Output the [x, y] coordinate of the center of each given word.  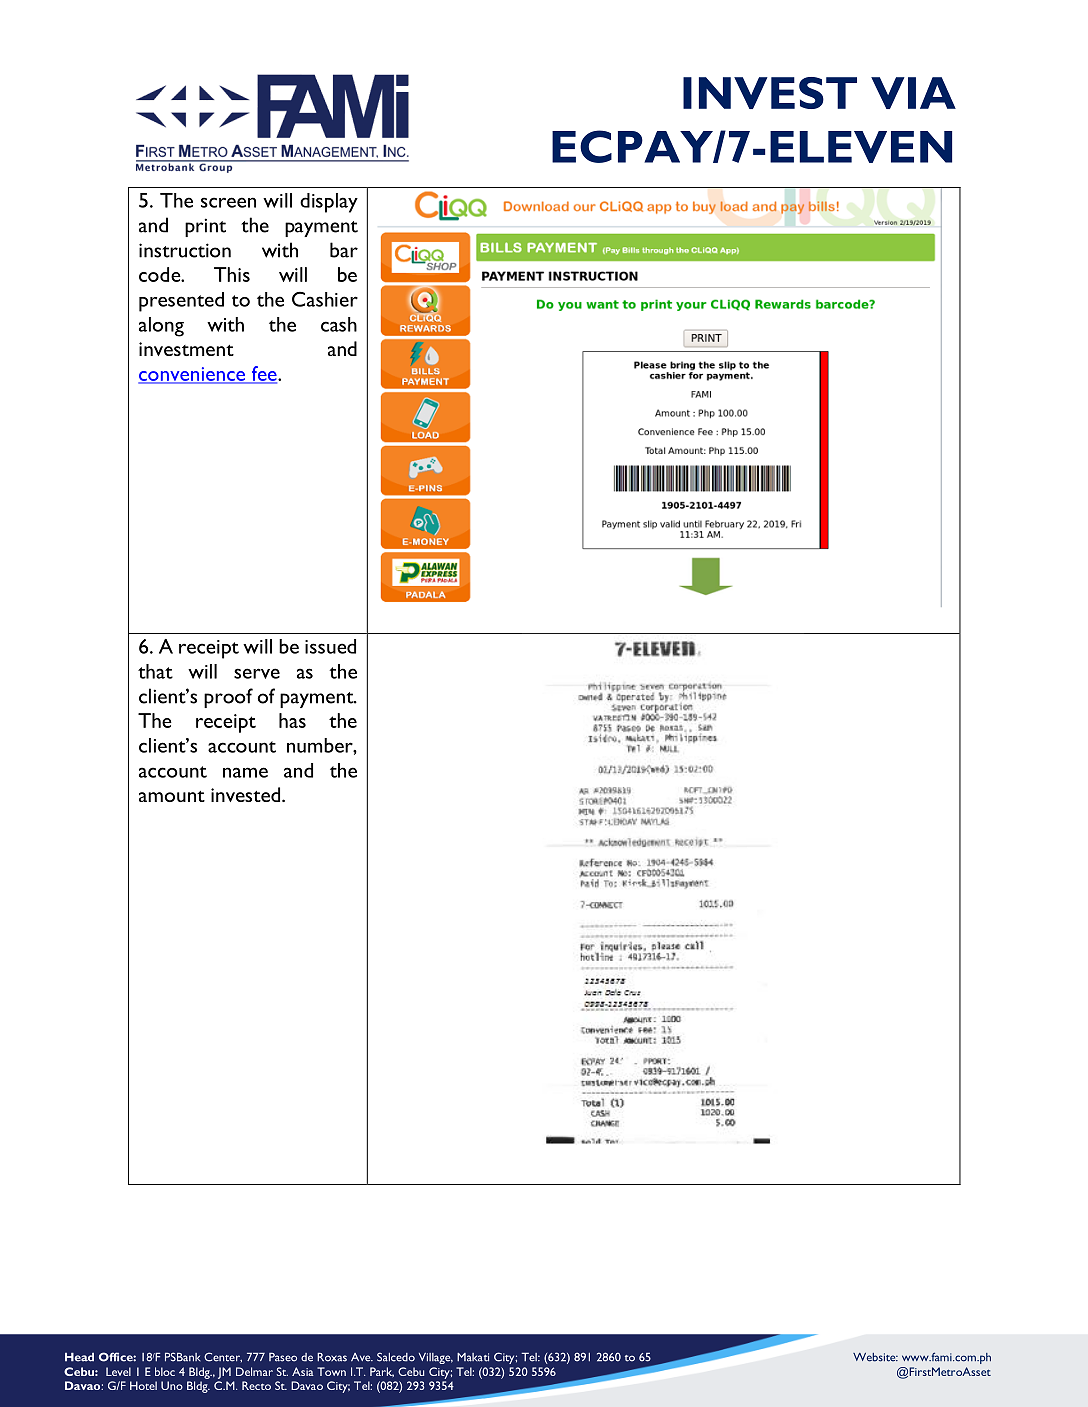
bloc [165, 1371]
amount [172, 796]
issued [330, 646]
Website [875, 1357]
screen [228, 202]
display [329, 203]
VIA [913, 93]
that [155, 671]
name [245, 772]
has [292, 720]
